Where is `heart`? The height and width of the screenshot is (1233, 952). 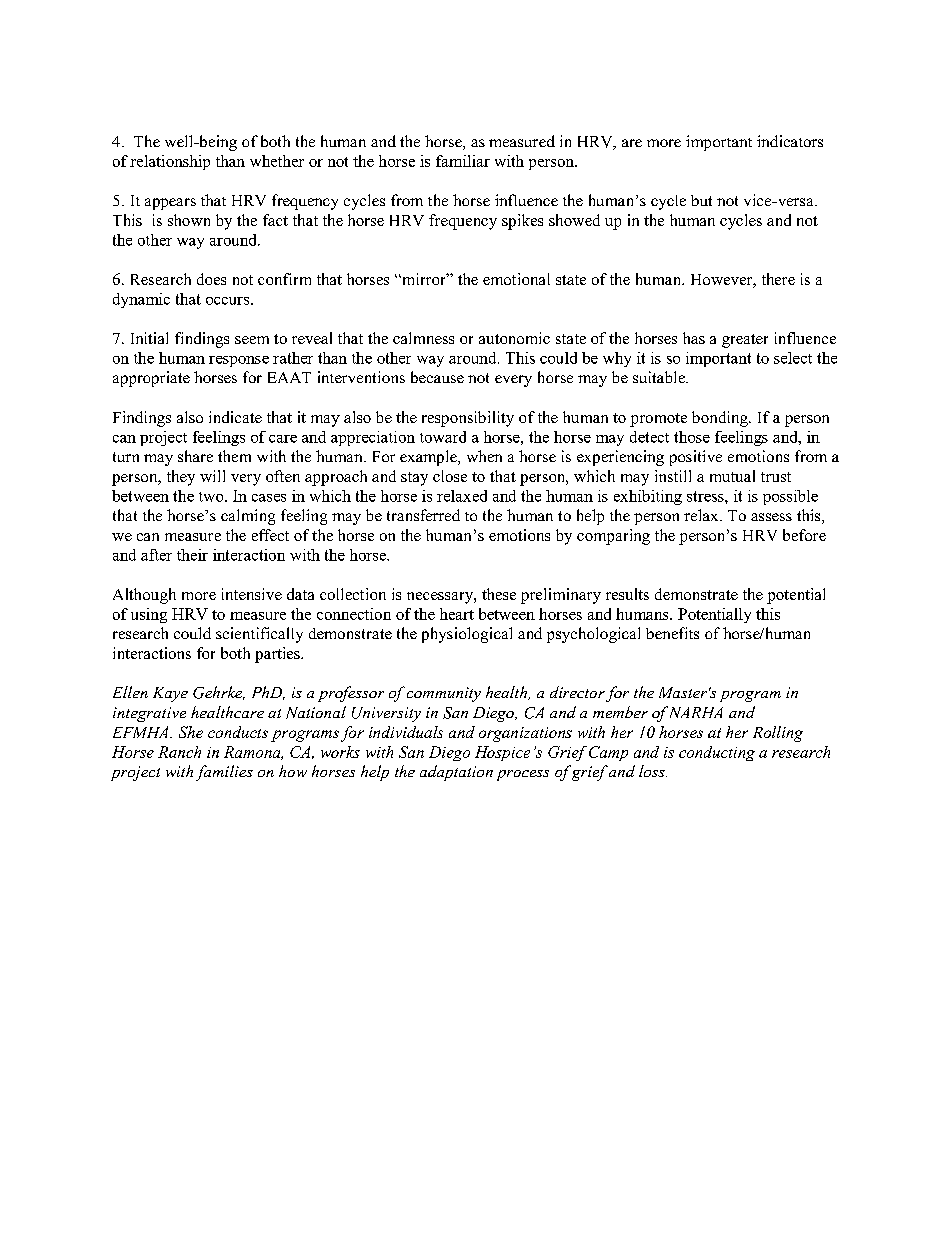
heart is located at coordinates (457, 614).
